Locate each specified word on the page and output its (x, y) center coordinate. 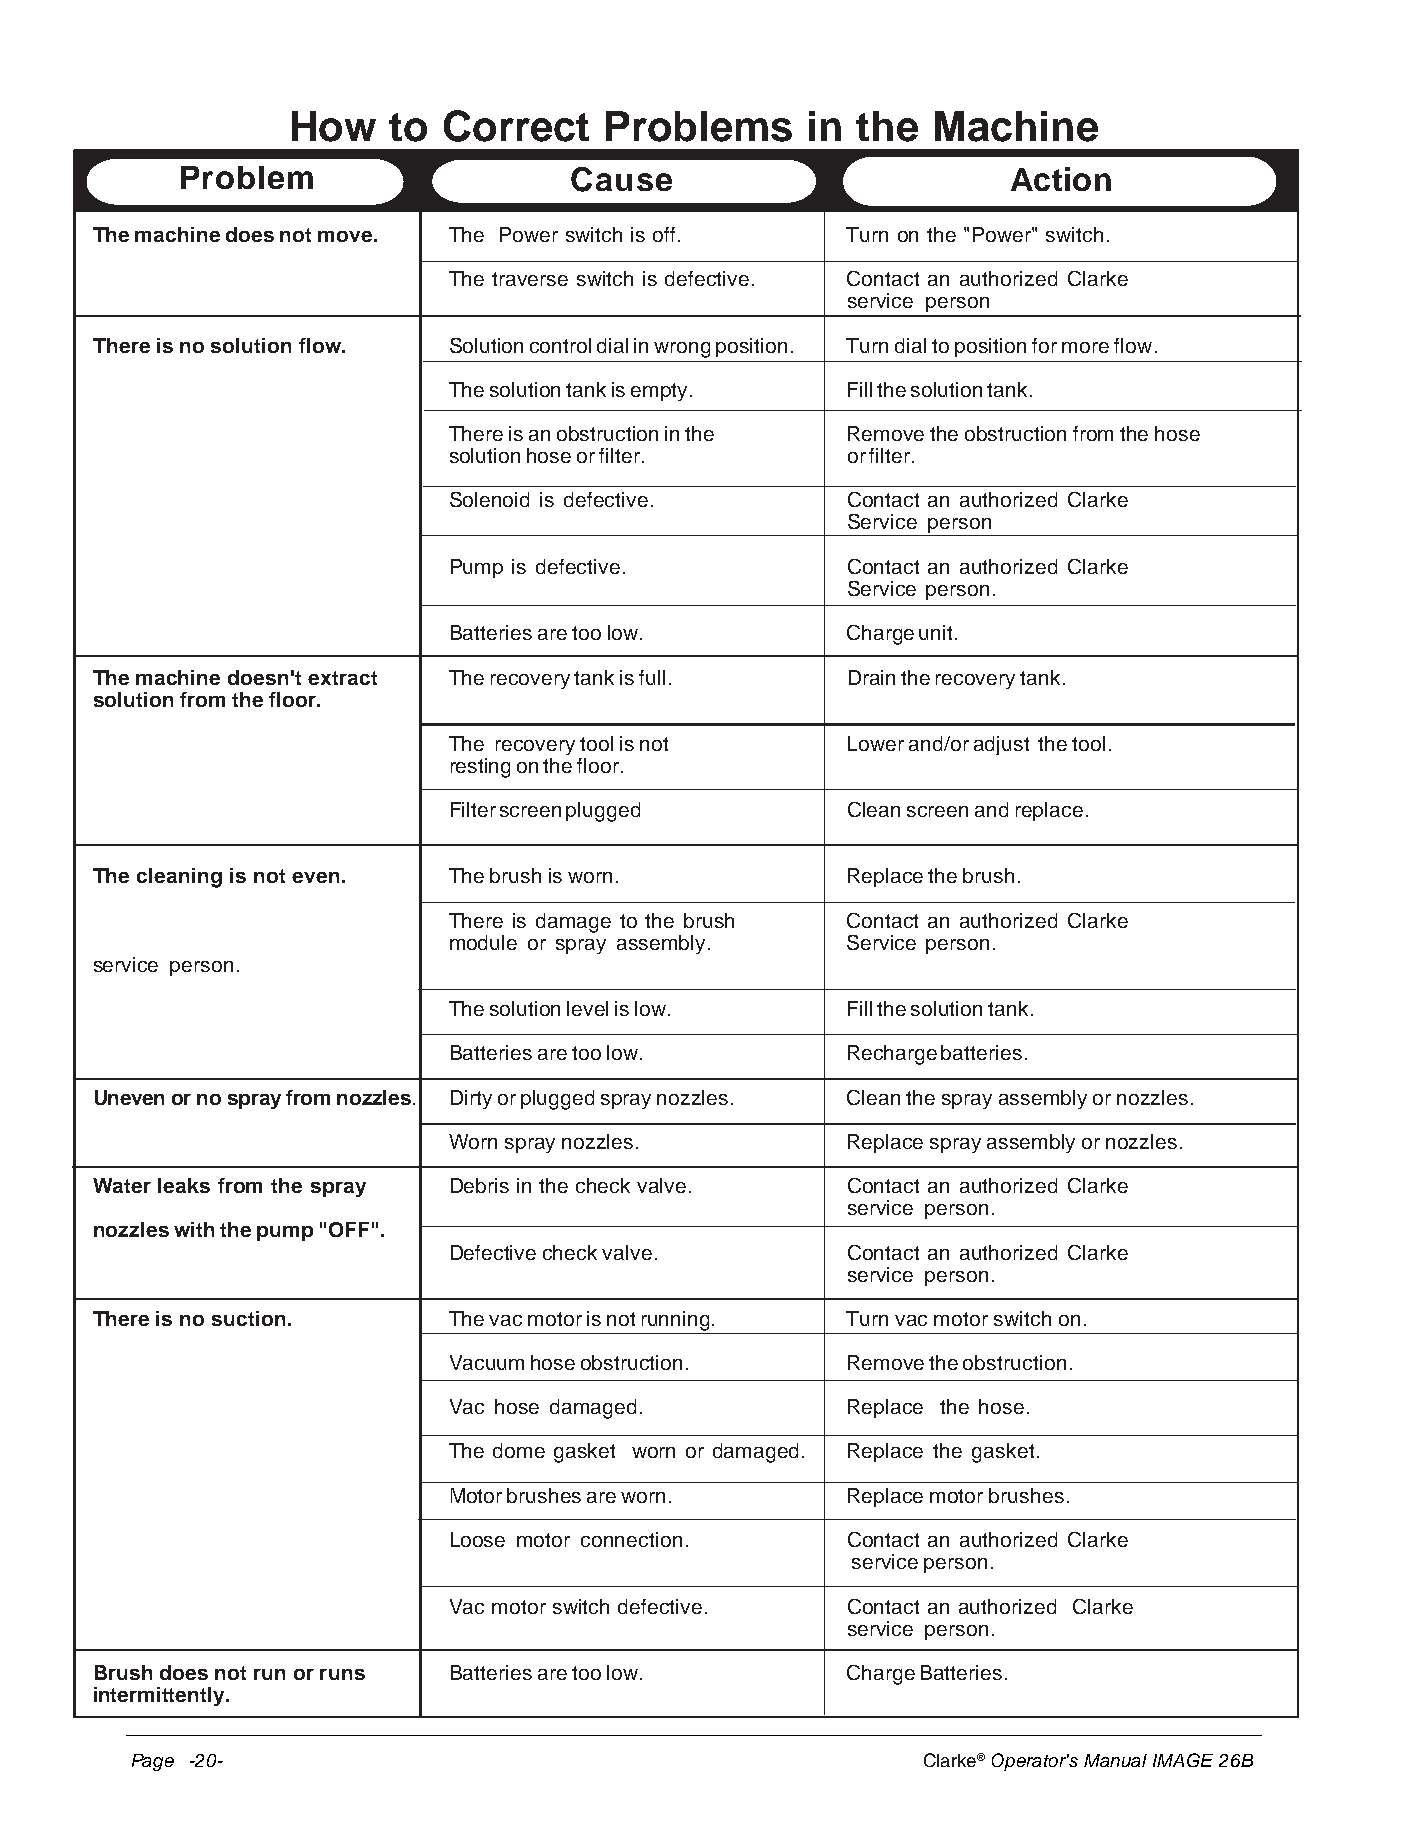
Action (1061, 179)
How (334, 126)
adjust (1001, 745)
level (587, 1008)
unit (935, 632)
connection (631, 1539)
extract (342, 678)
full (652, 677)
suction (248, 1318)
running (677, 1321)
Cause (621, 179)
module (483, 942)
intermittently (160, 1696)
